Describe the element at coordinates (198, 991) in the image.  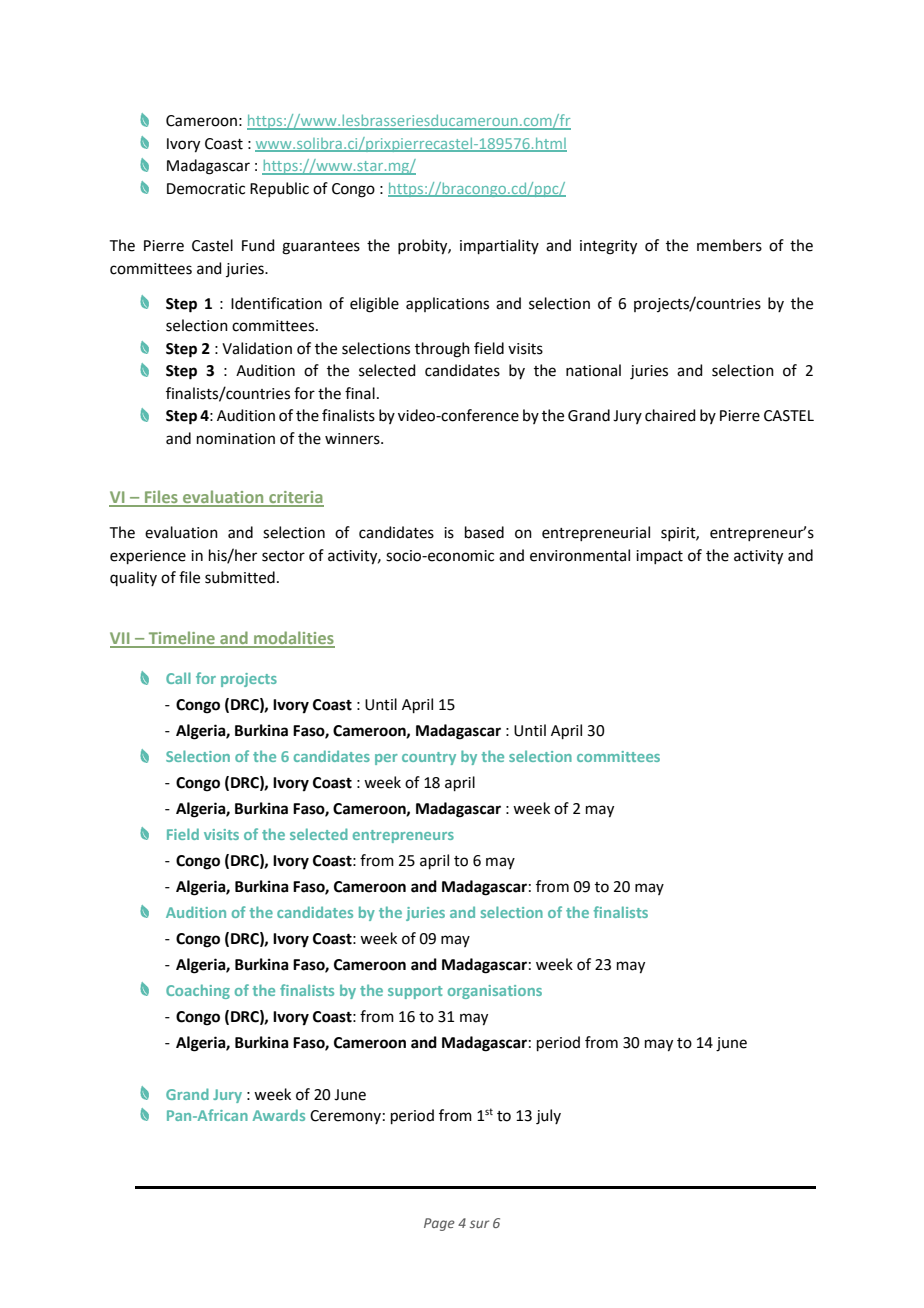
I see `Coaching` at that location.
